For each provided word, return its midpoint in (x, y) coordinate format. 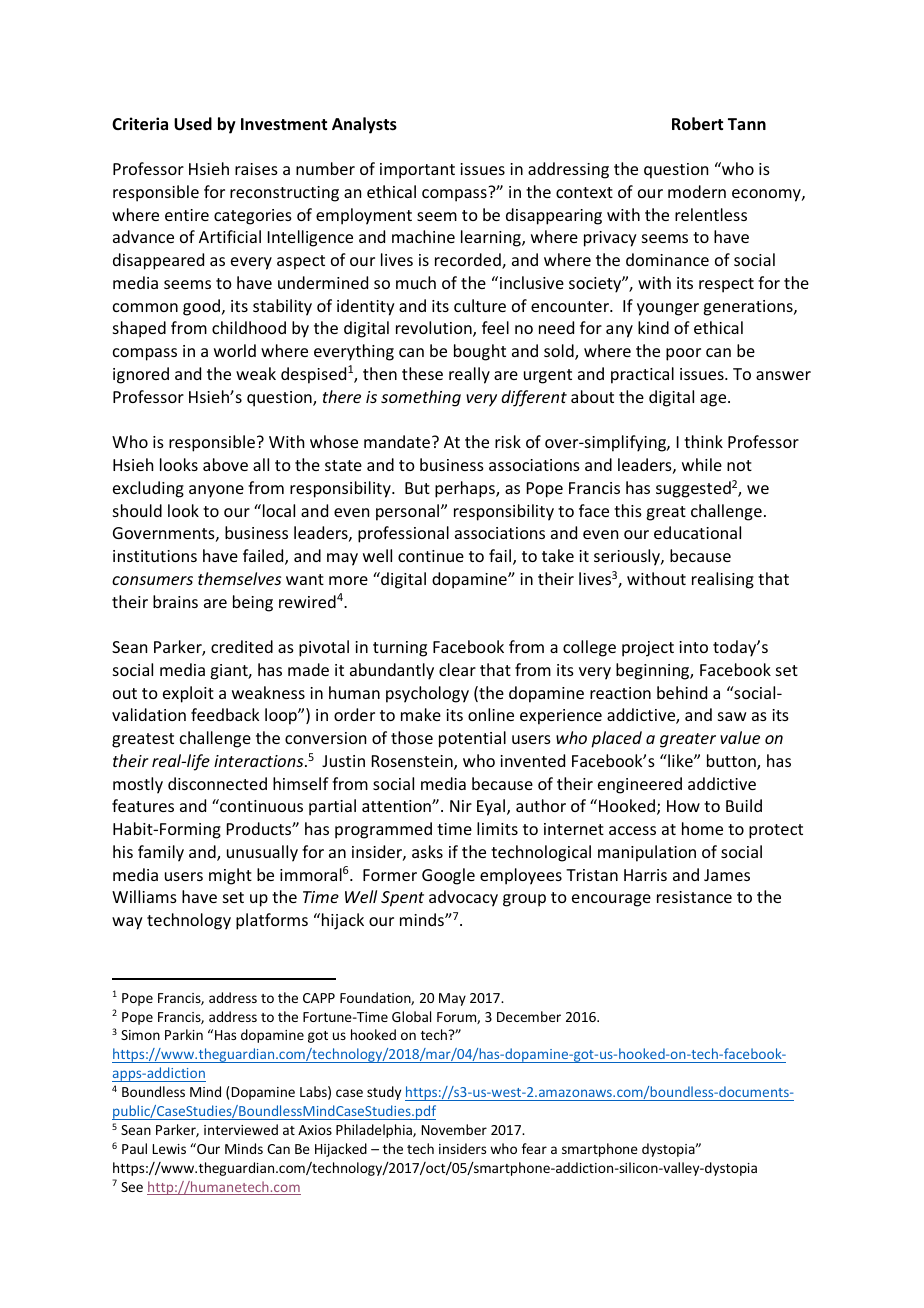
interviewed (241, 1129)
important (417, 171)
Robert (697, 124)
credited (242, 646)
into (693, 647)
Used (193, 124)
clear (457, 669)
